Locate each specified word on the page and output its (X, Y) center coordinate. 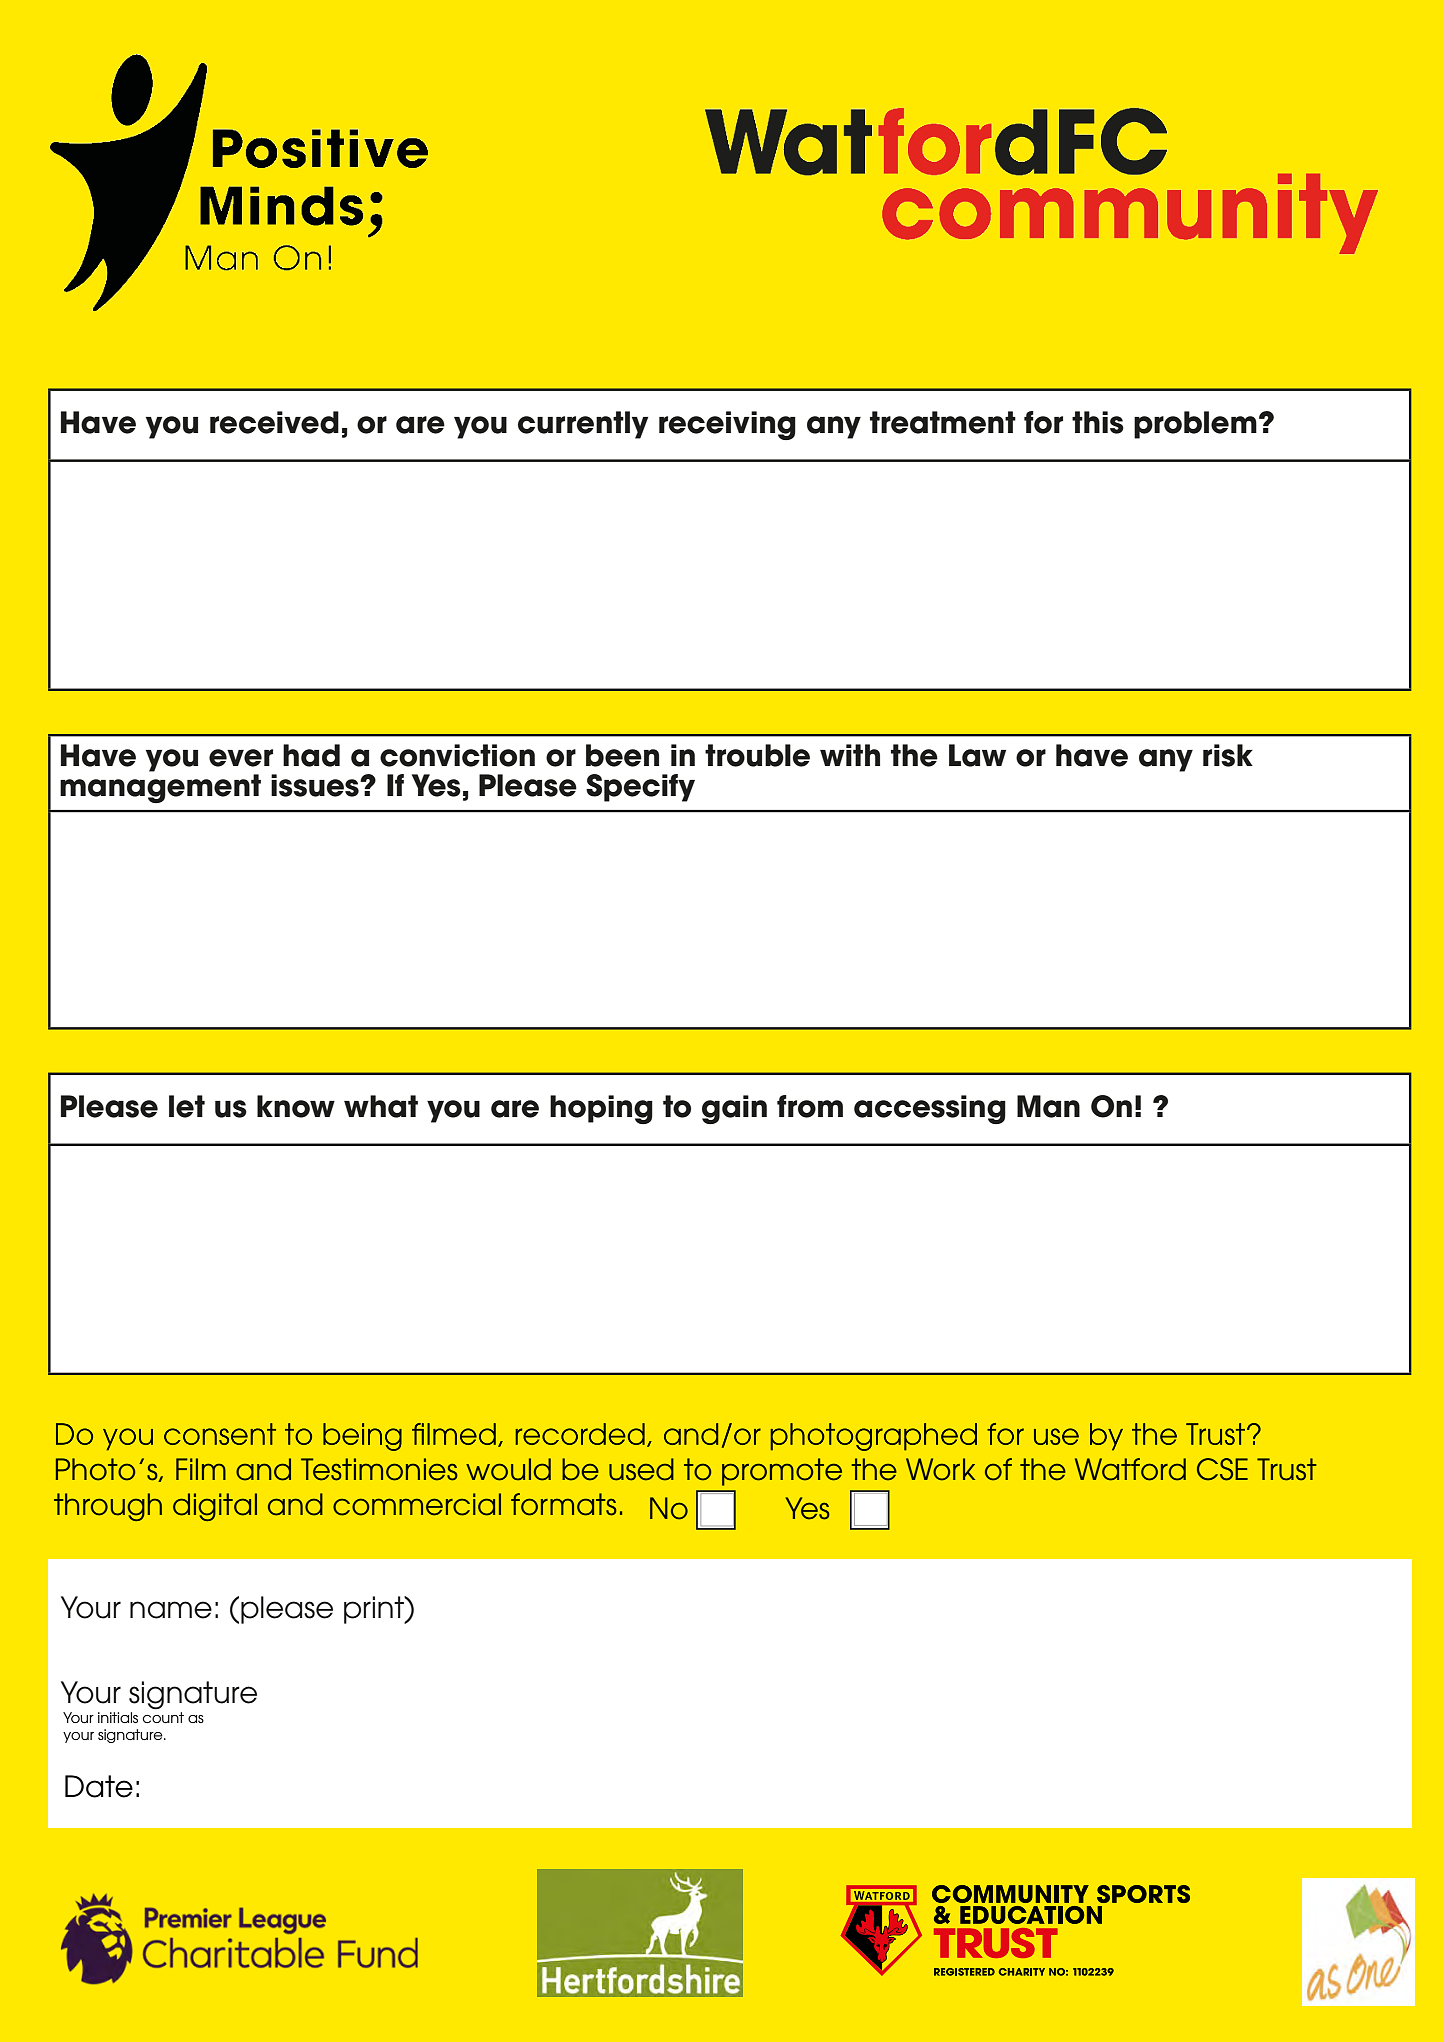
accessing (930, 1109)
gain (734, 1109)
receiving (727, 425)
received (274, 422)
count (163, 1717)
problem (1195, 425)
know (296, 1106)
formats (564, 1504)
